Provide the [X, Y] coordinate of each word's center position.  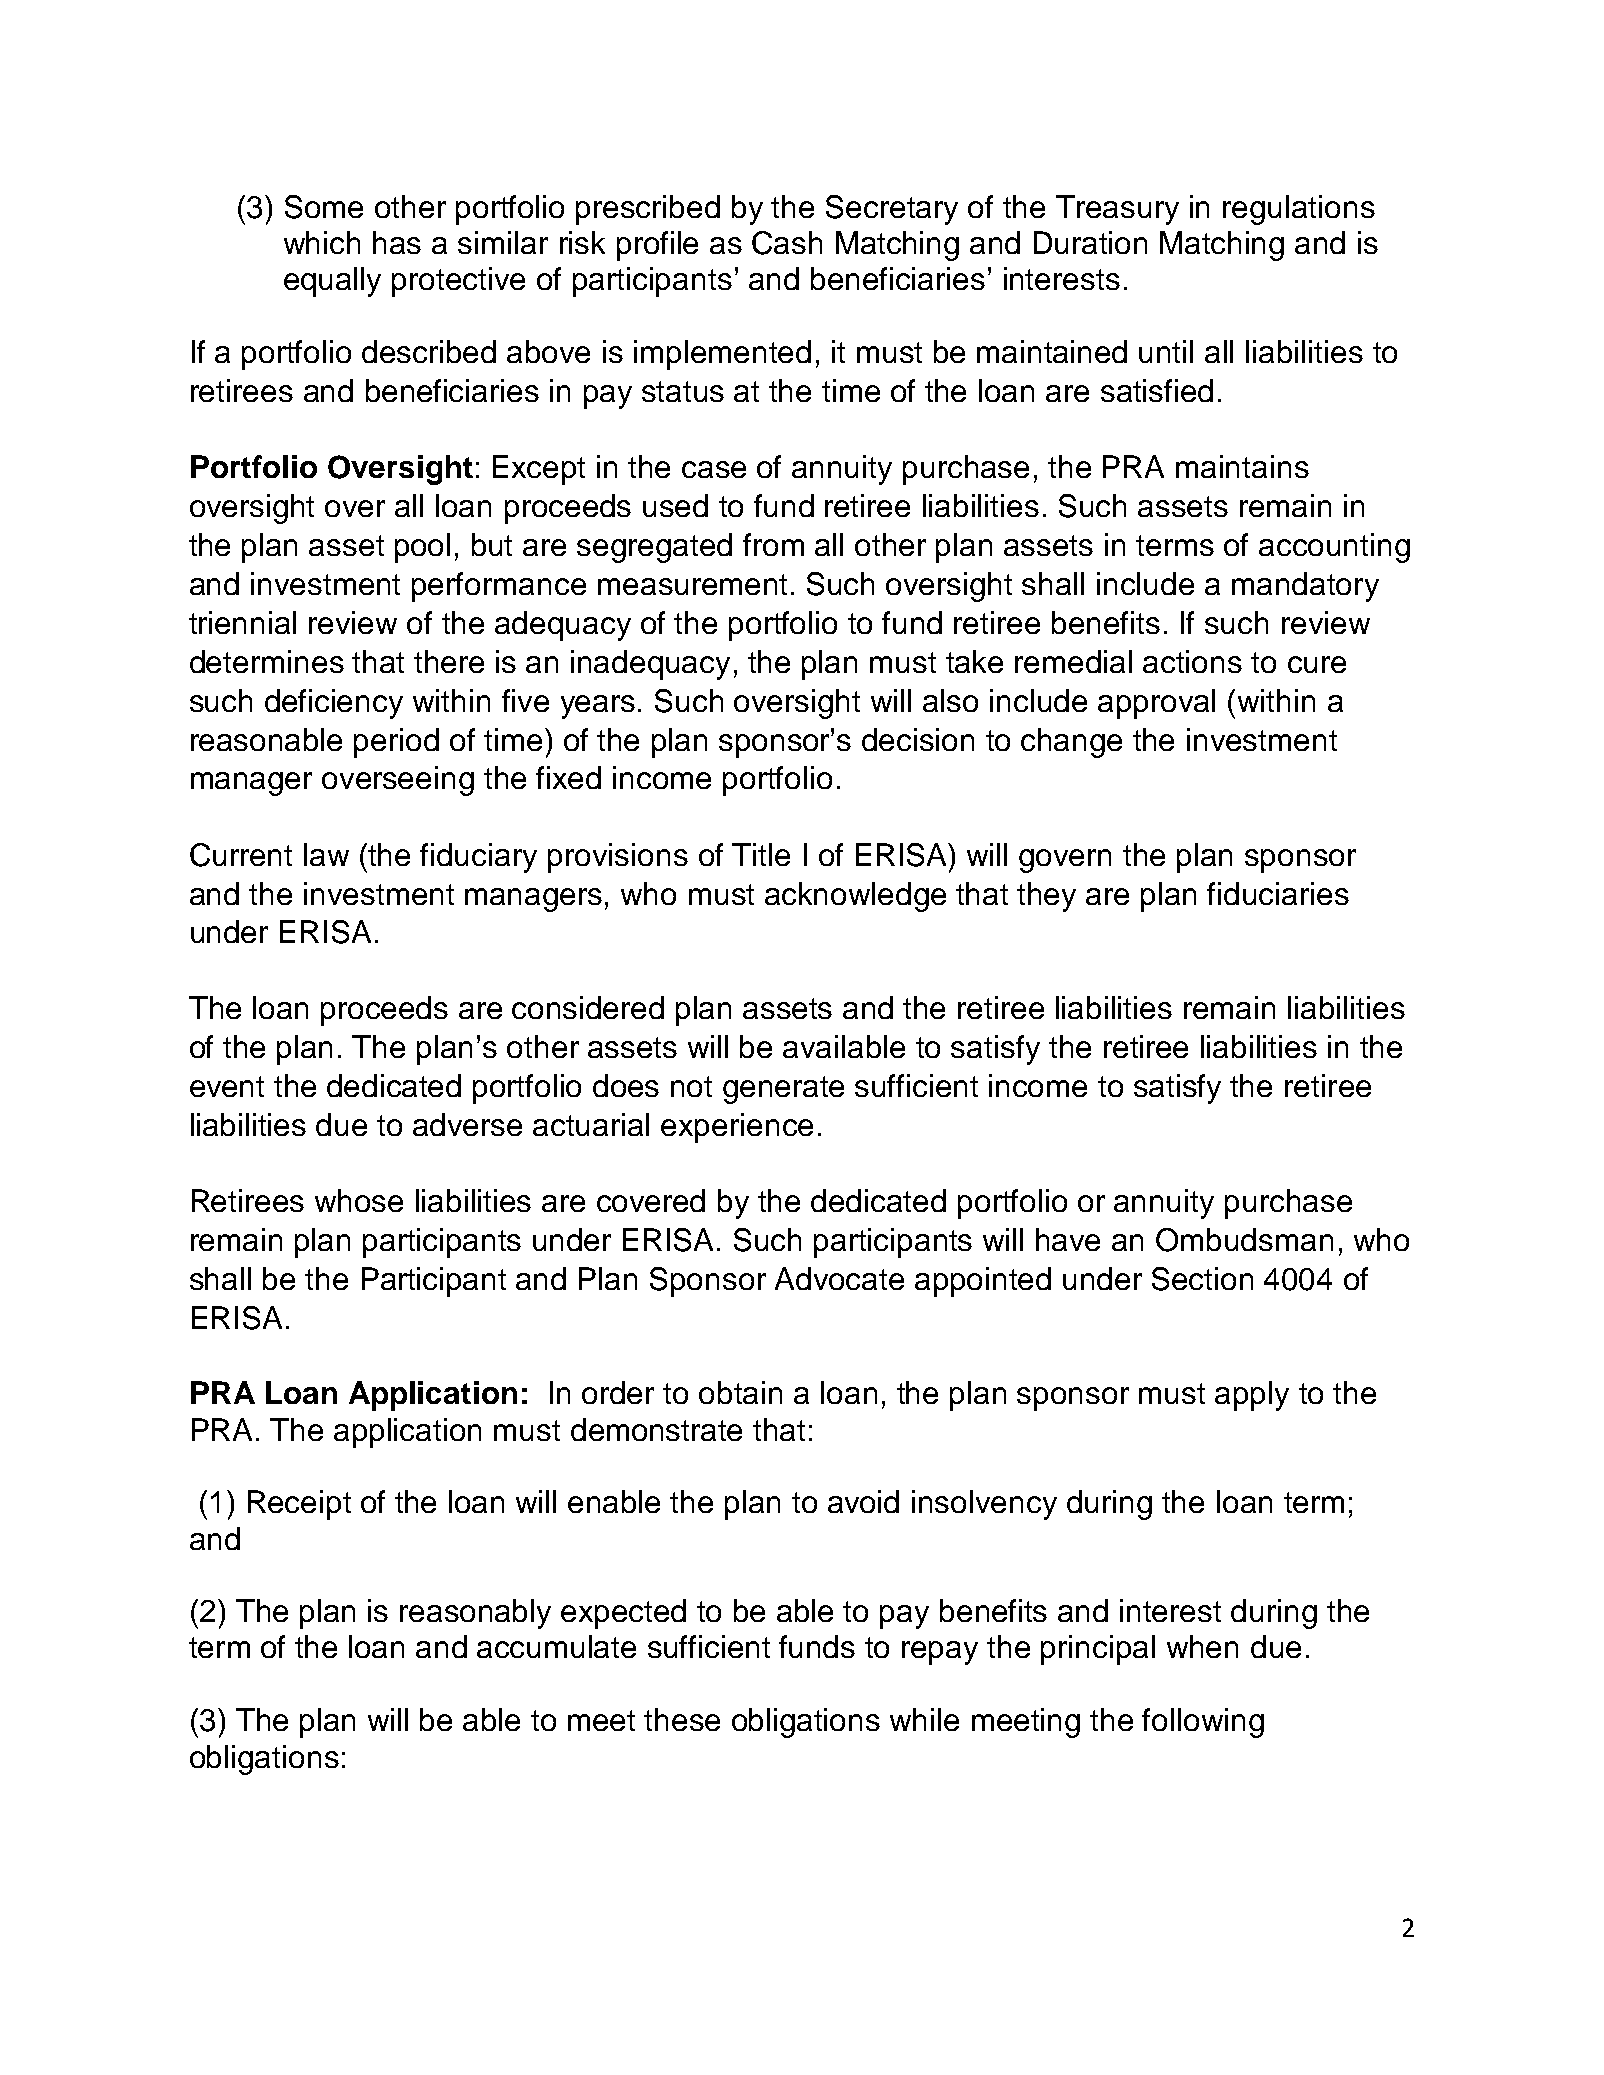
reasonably [475, 1614]
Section [1202, 1279]
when [1202, 1646]
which [322, 242]
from [773, 544]
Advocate [839, 1278]
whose [359, 1200]
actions [1192, 661]
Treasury [1117, 210]
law [326, 854]
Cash [787, 243]
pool [422, 548]
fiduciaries [1278, 893]
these [682, 1719]
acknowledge [855, 897]
